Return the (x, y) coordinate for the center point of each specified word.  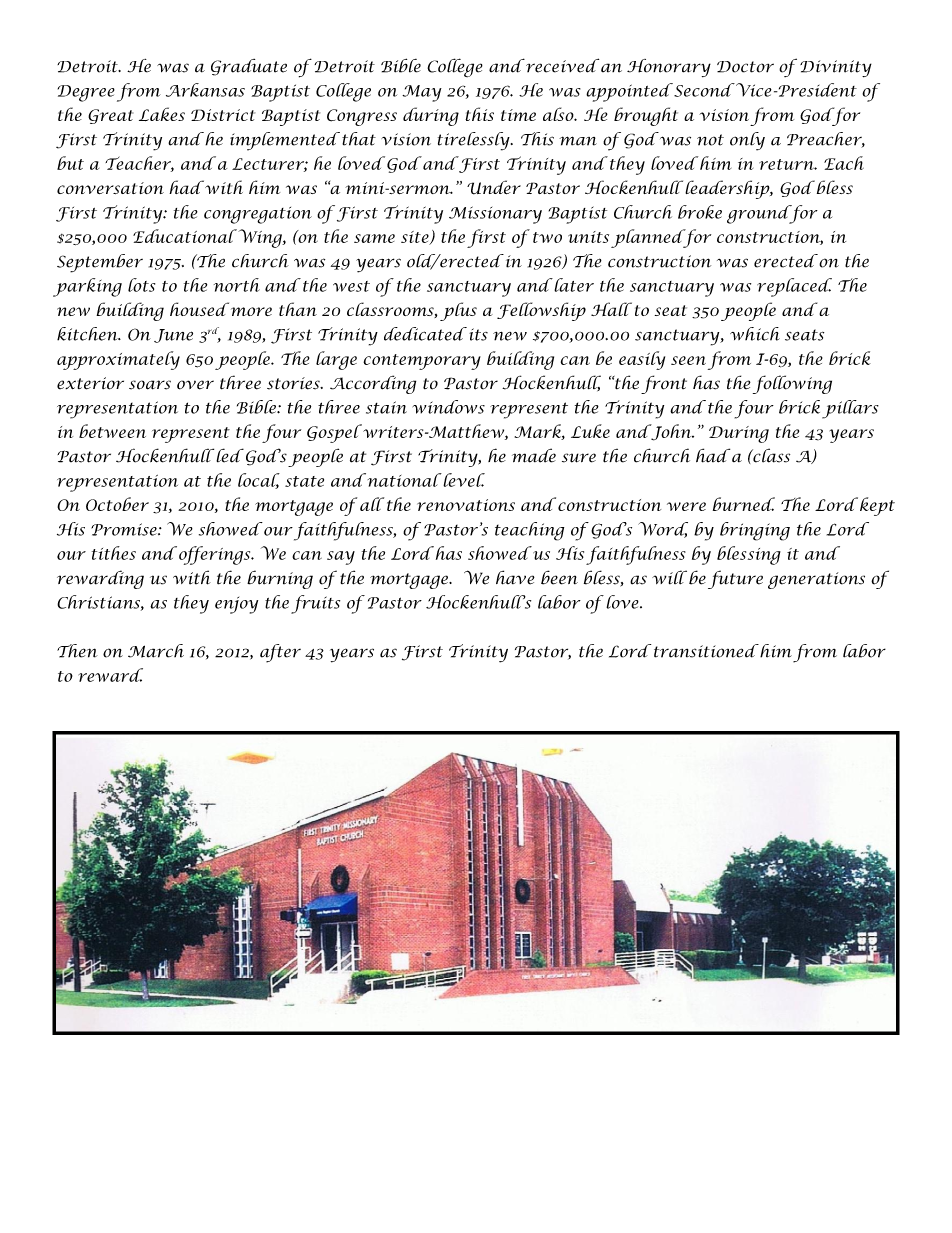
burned (744, 504)
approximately (118, 360)
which (755, 334)
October (117, 504)
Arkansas (205, 90)
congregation (258, 215)
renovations (466, 505)
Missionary (495, 215)
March (156, 651)
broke (700, 212)
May (422, 93)
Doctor (745, 67)
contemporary (422, 362)
